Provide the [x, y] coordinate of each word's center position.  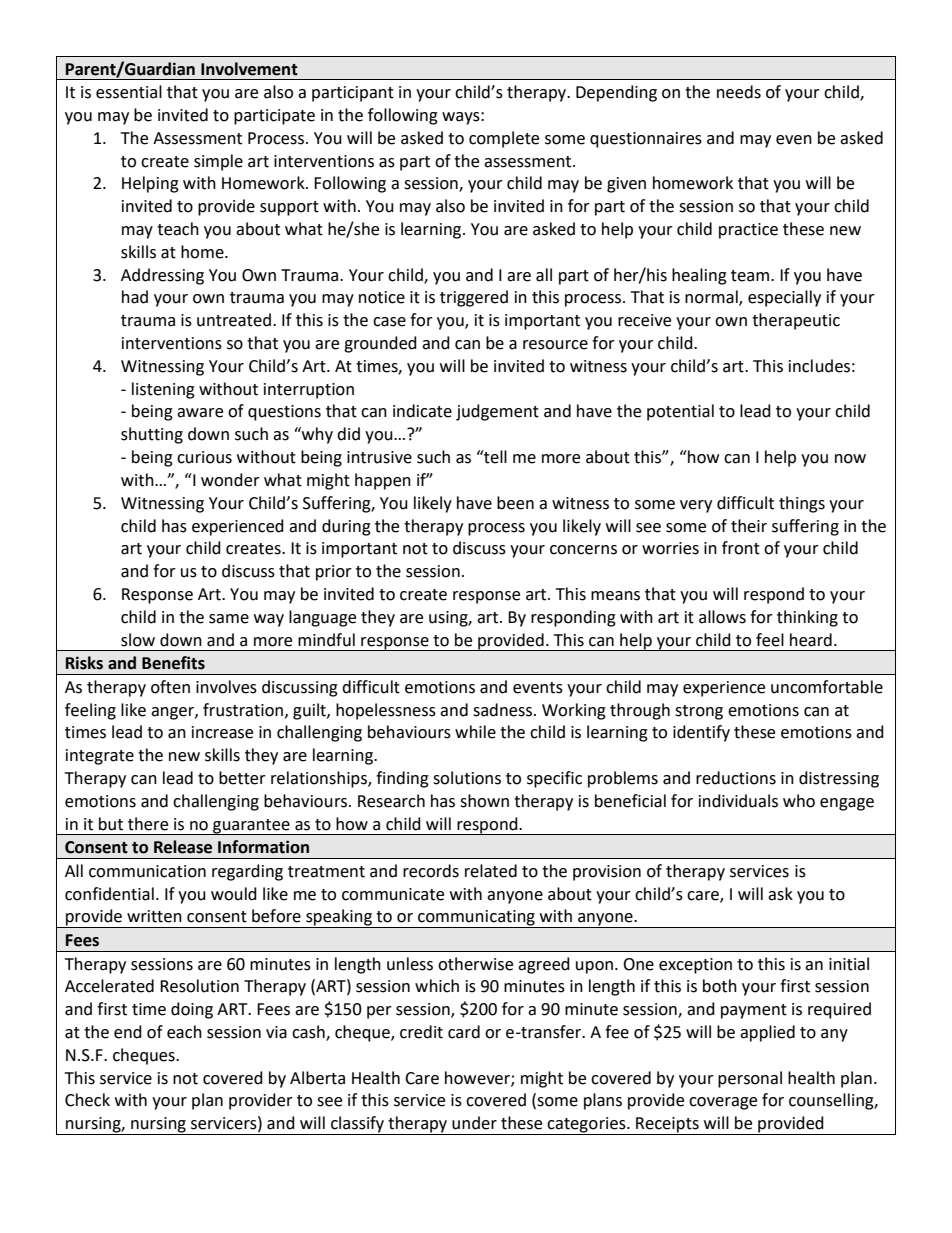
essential [129, 92]
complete [504, 139]
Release [183, 847]
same [229, 619]
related [491, 871]
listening [163, 390]
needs [739, 92]
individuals [738, 801]
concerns [583, 550]
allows [722, 617]
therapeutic [796, 321]
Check [87, 1100]
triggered [474, 298]
